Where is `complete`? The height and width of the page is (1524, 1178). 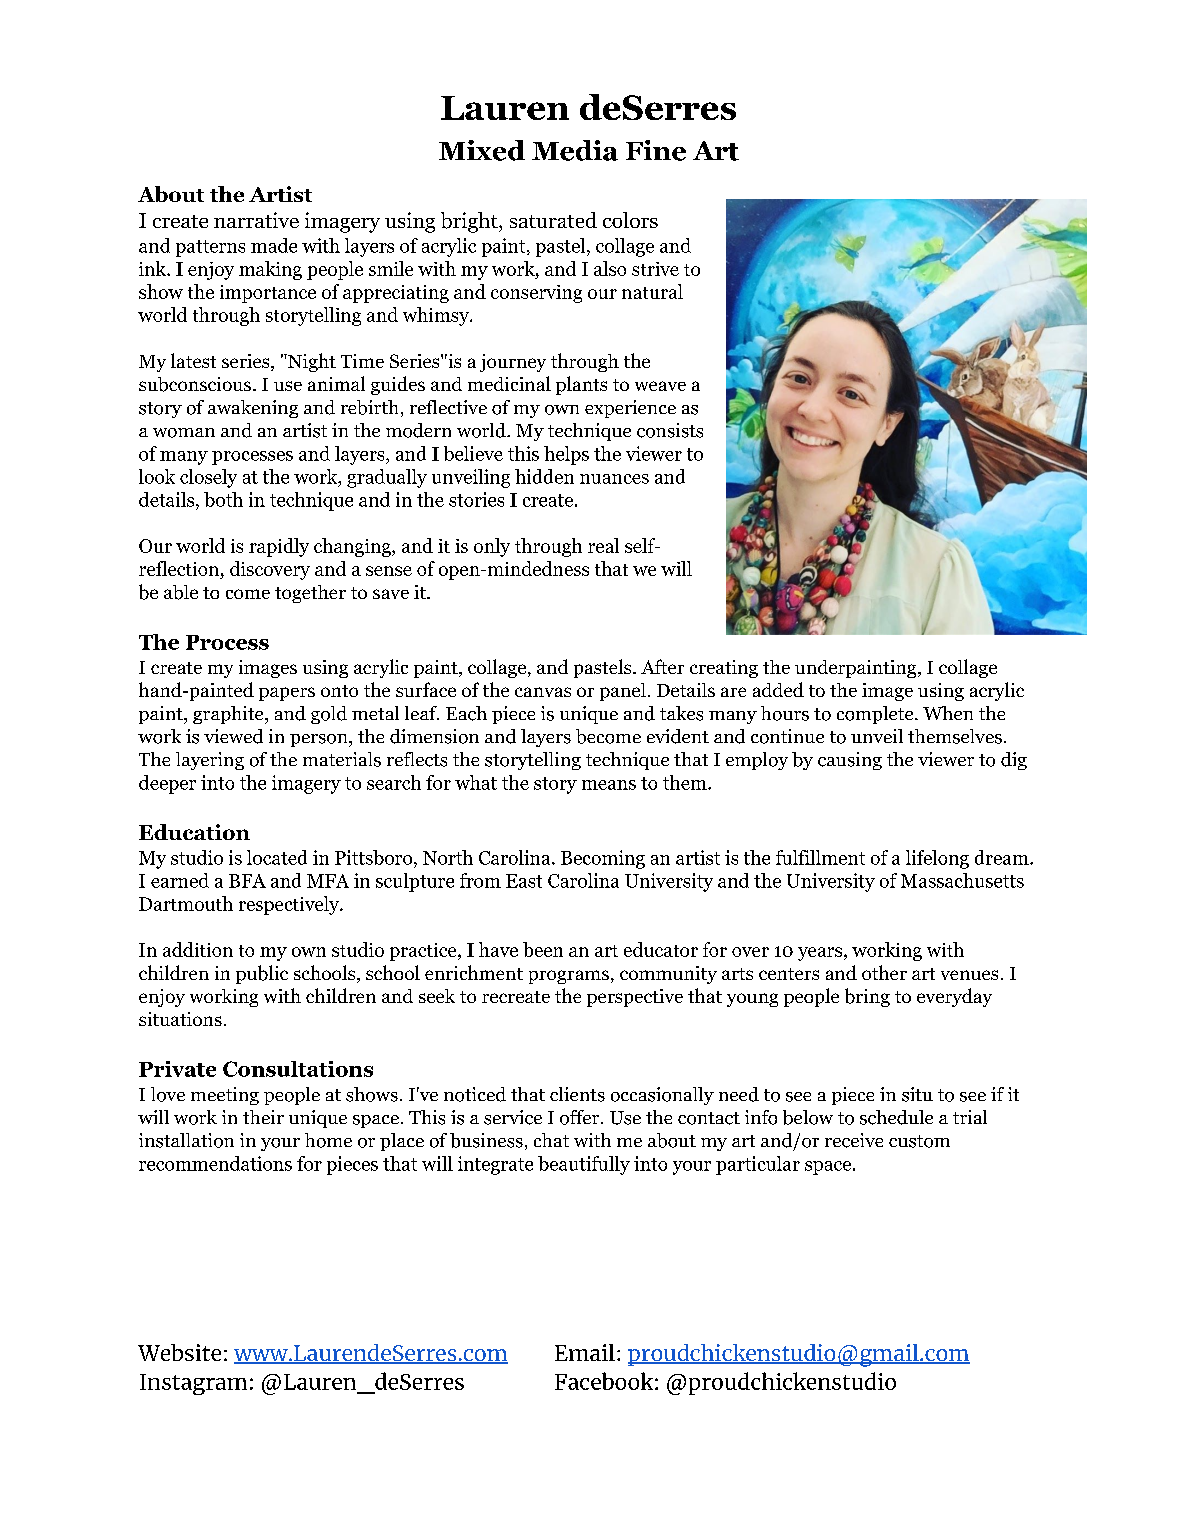
complete is located at coordinates (876, 715).
